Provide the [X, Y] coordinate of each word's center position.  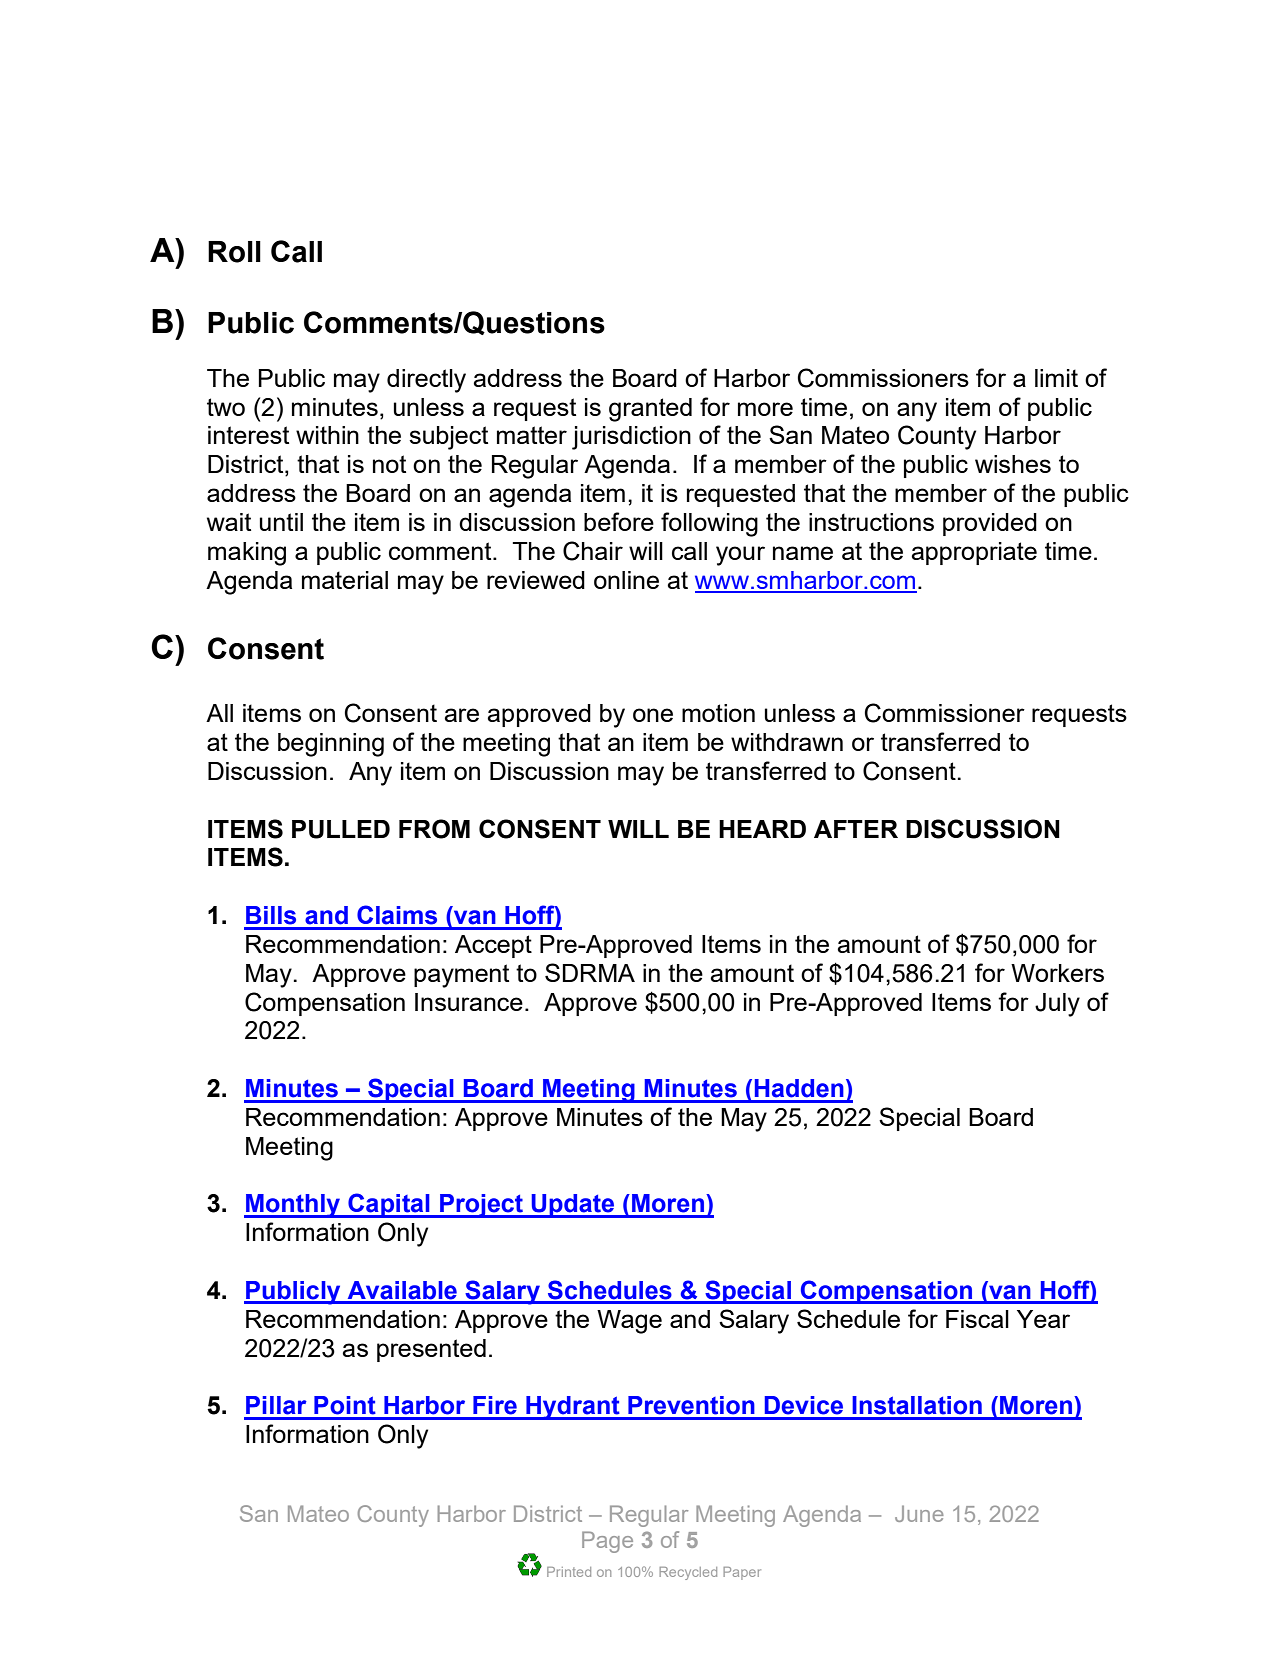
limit [1056, 378]
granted [650, 410]
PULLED [341, 829]
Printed [569, 1572]
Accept [493, 946]
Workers [1057, 973]
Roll [234, 252]
